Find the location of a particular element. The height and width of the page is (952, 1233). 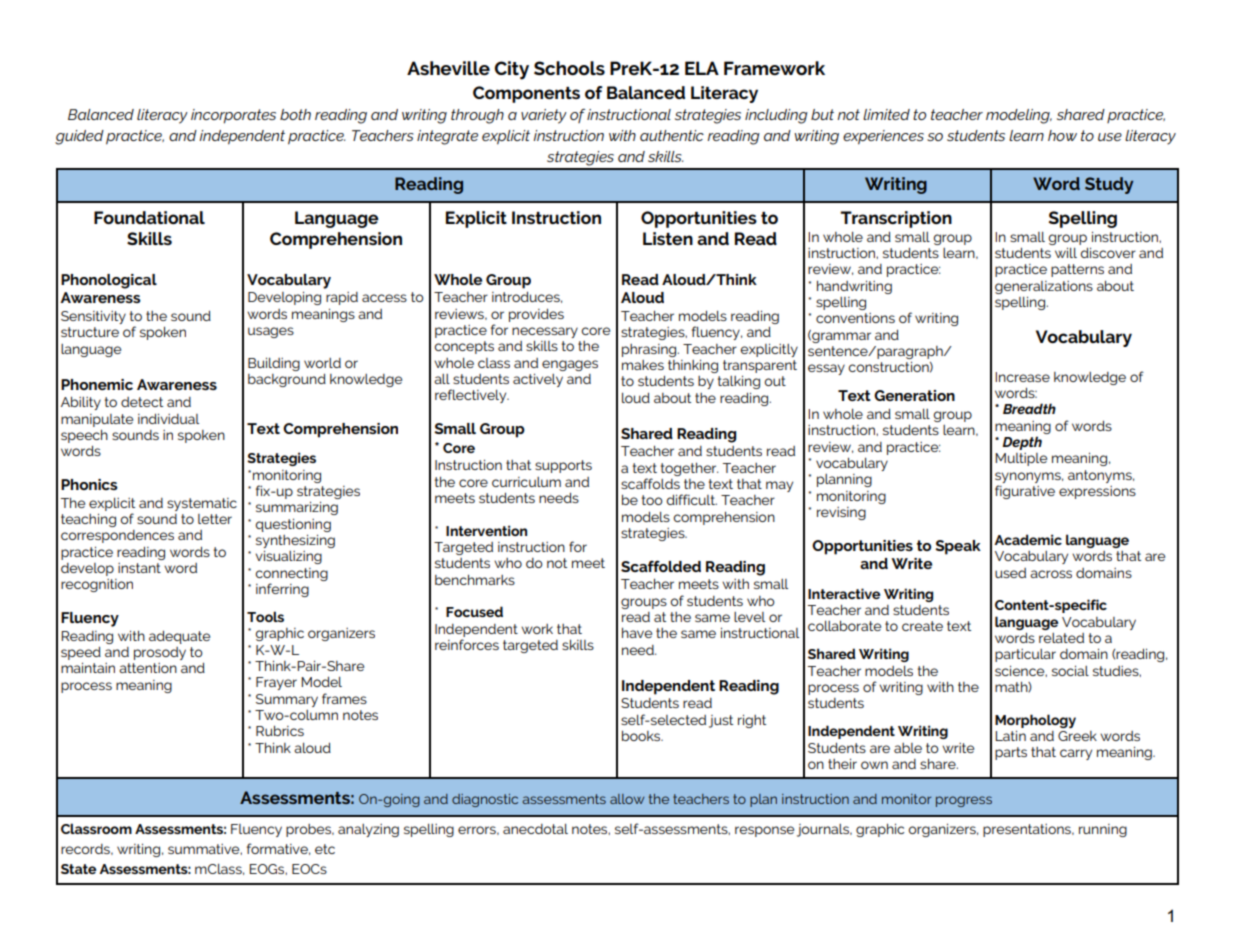

supports is located at coordinates (563, 466).
